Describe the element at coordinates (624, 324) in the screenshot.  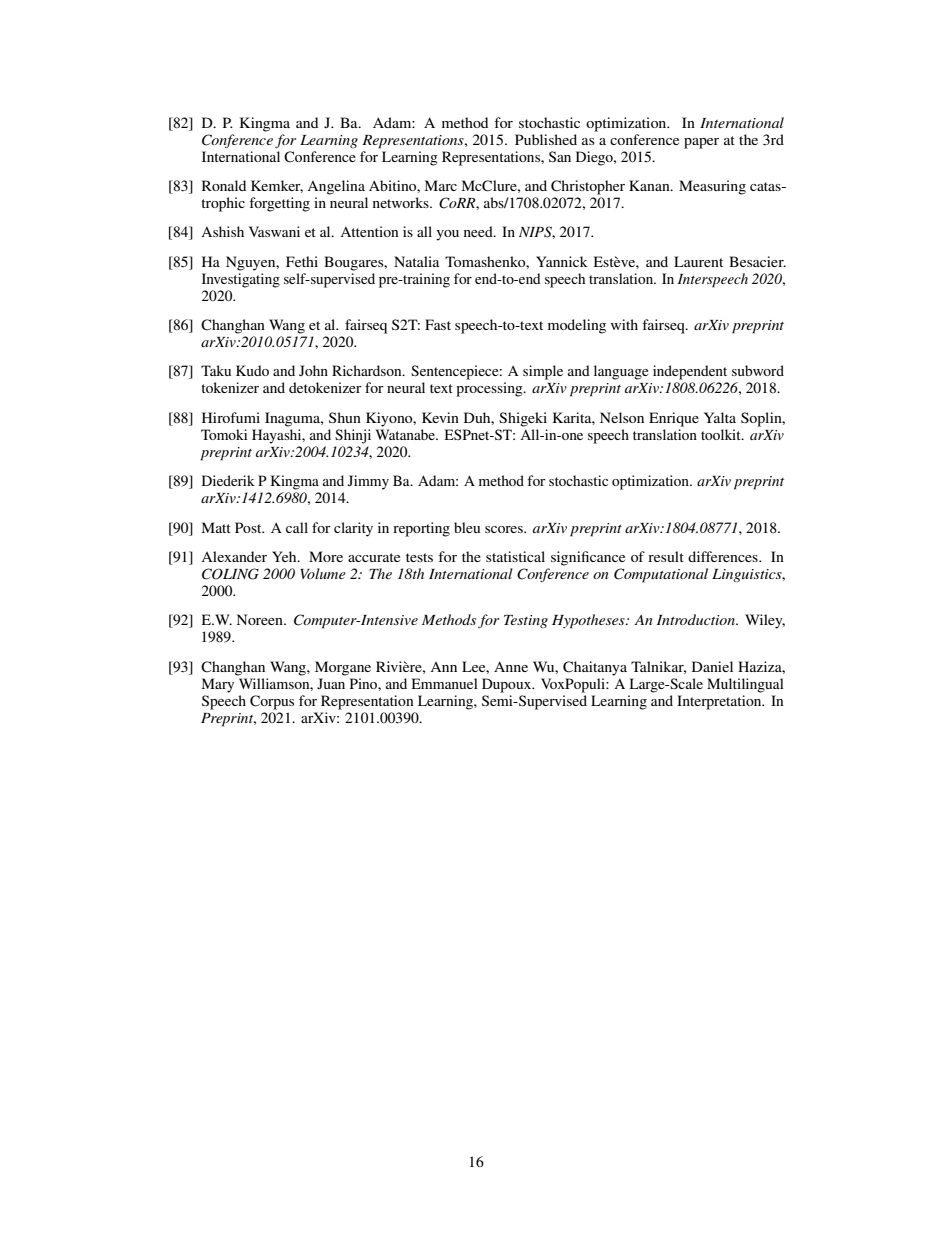
I see `with` at that location.
